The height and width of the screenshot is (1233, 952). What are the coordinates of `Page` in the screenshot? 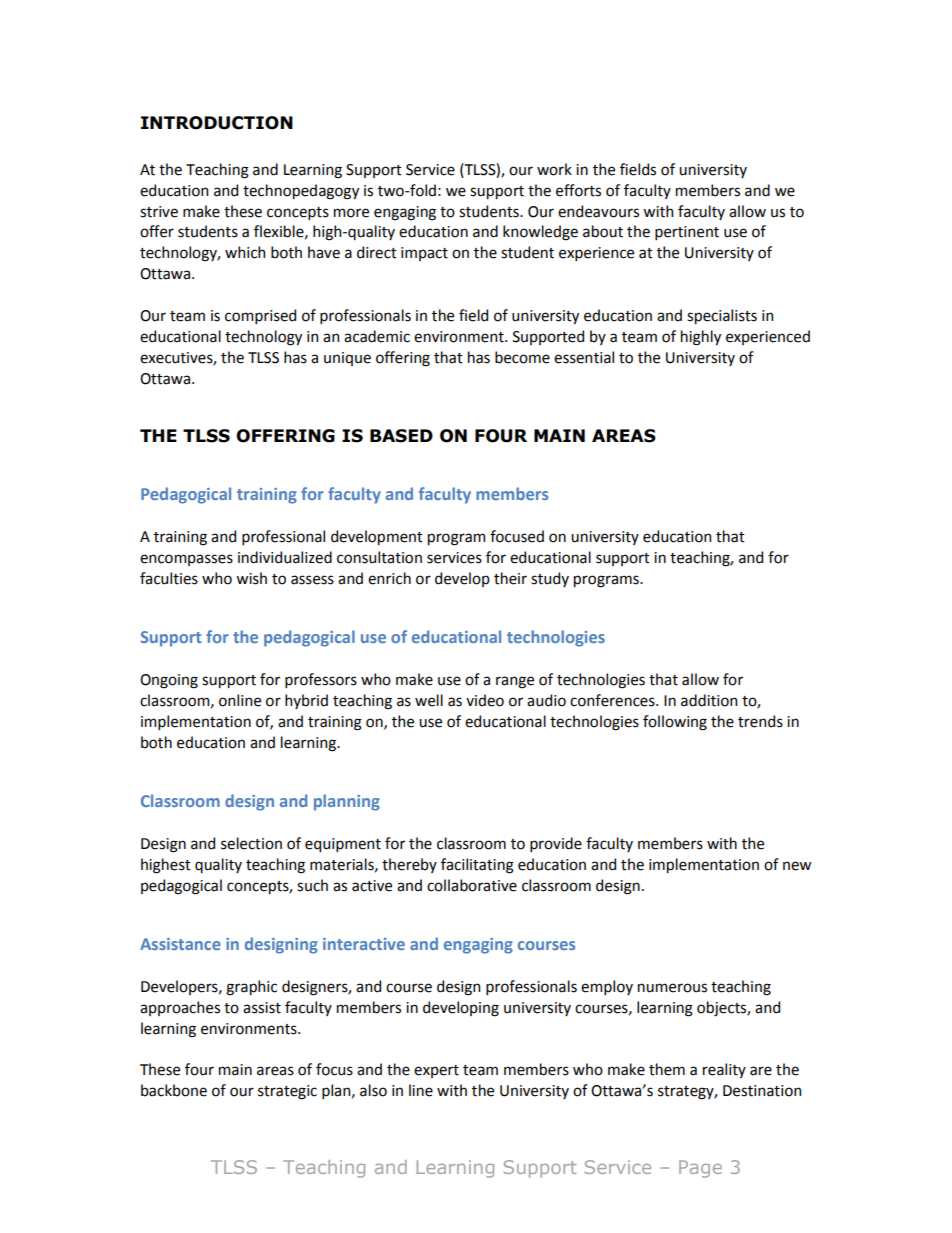 It's located at (700, 1169).
